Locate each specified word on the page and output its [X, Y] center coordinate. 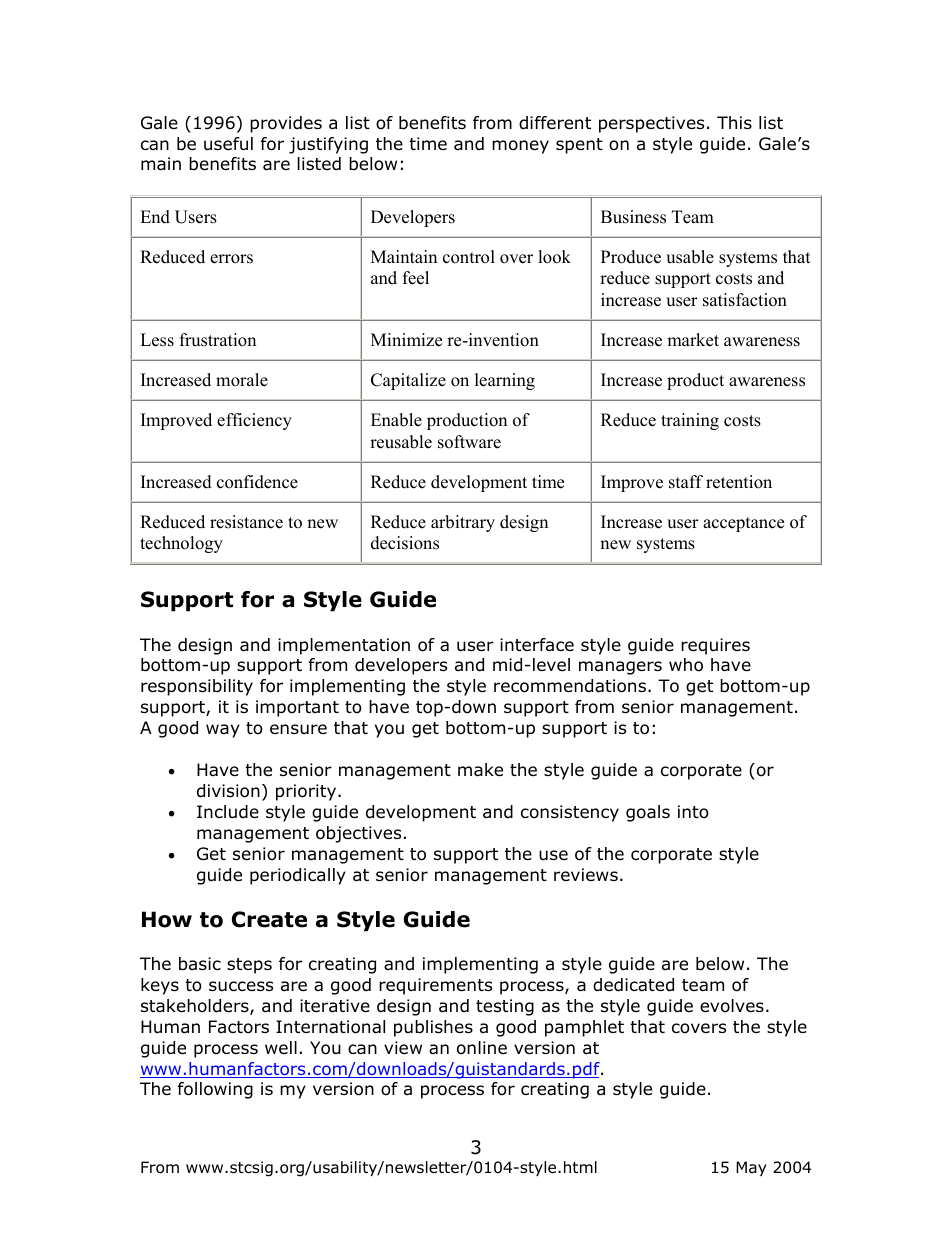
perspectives [651, 124]
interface [537, 644]
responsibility [197, 687]
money [520, 147]
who [686, 665]
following [215, 1090]
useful [228, 144]
